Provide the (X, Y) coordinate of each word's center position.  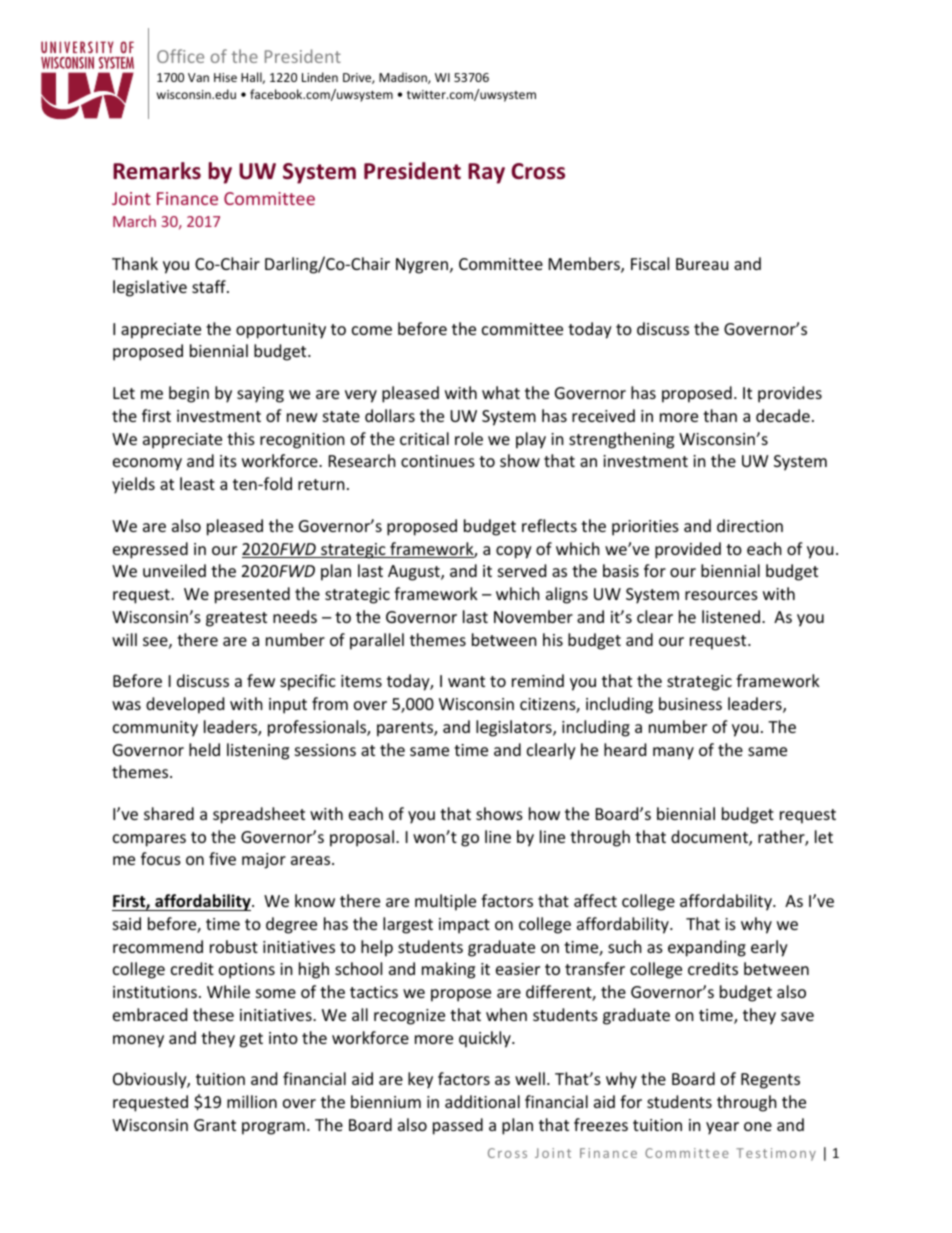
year (722, 1128)
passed (458, 1126)
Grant (215, 1125)
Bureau (702, 264)
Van (198, 77)
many (673, 753)
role (469, 438)
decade (783, 415)
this (241, 438)
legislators (515, 728)
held (204, 749)
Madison (404, 78)
